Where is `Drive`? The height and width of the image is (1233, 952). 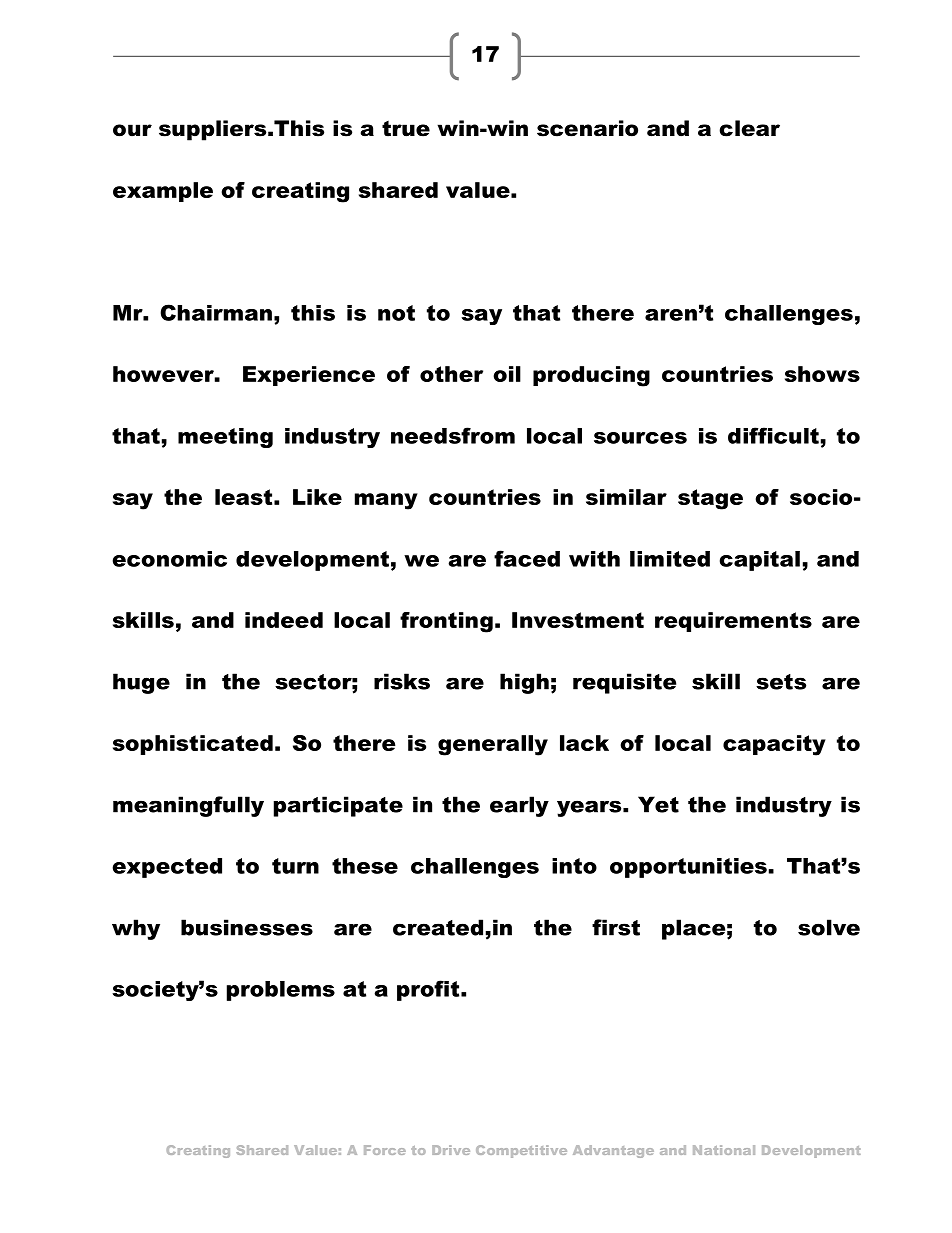 Drive is located at coordinates (451, 1150).
